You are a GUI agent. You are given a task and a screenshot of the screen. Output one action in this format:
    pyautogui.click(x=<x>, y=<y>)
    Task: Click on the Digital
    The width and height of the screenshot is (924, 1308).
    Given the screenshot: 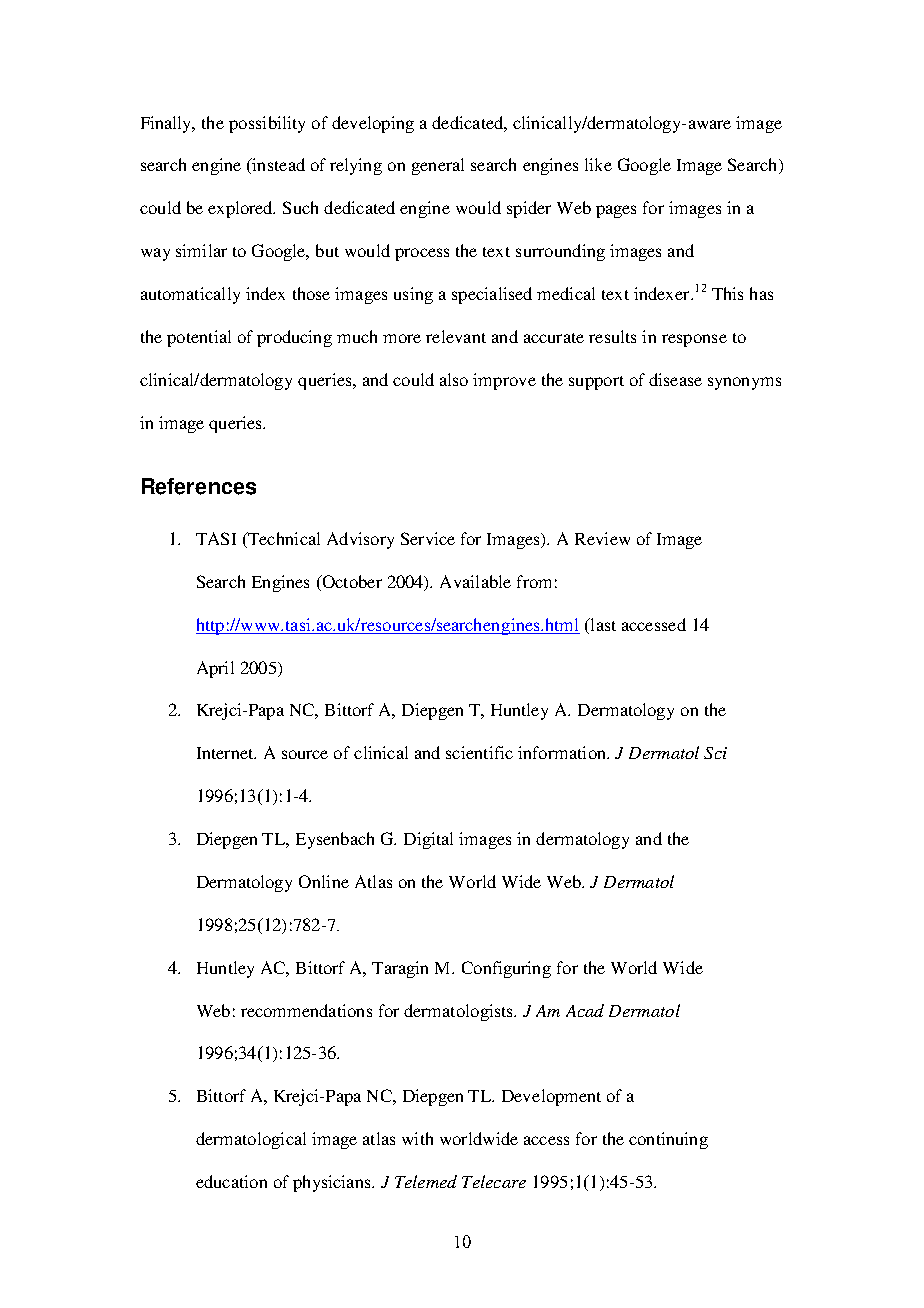 What is the action you would take?
    pyautogui.click(x=428, y=840)
